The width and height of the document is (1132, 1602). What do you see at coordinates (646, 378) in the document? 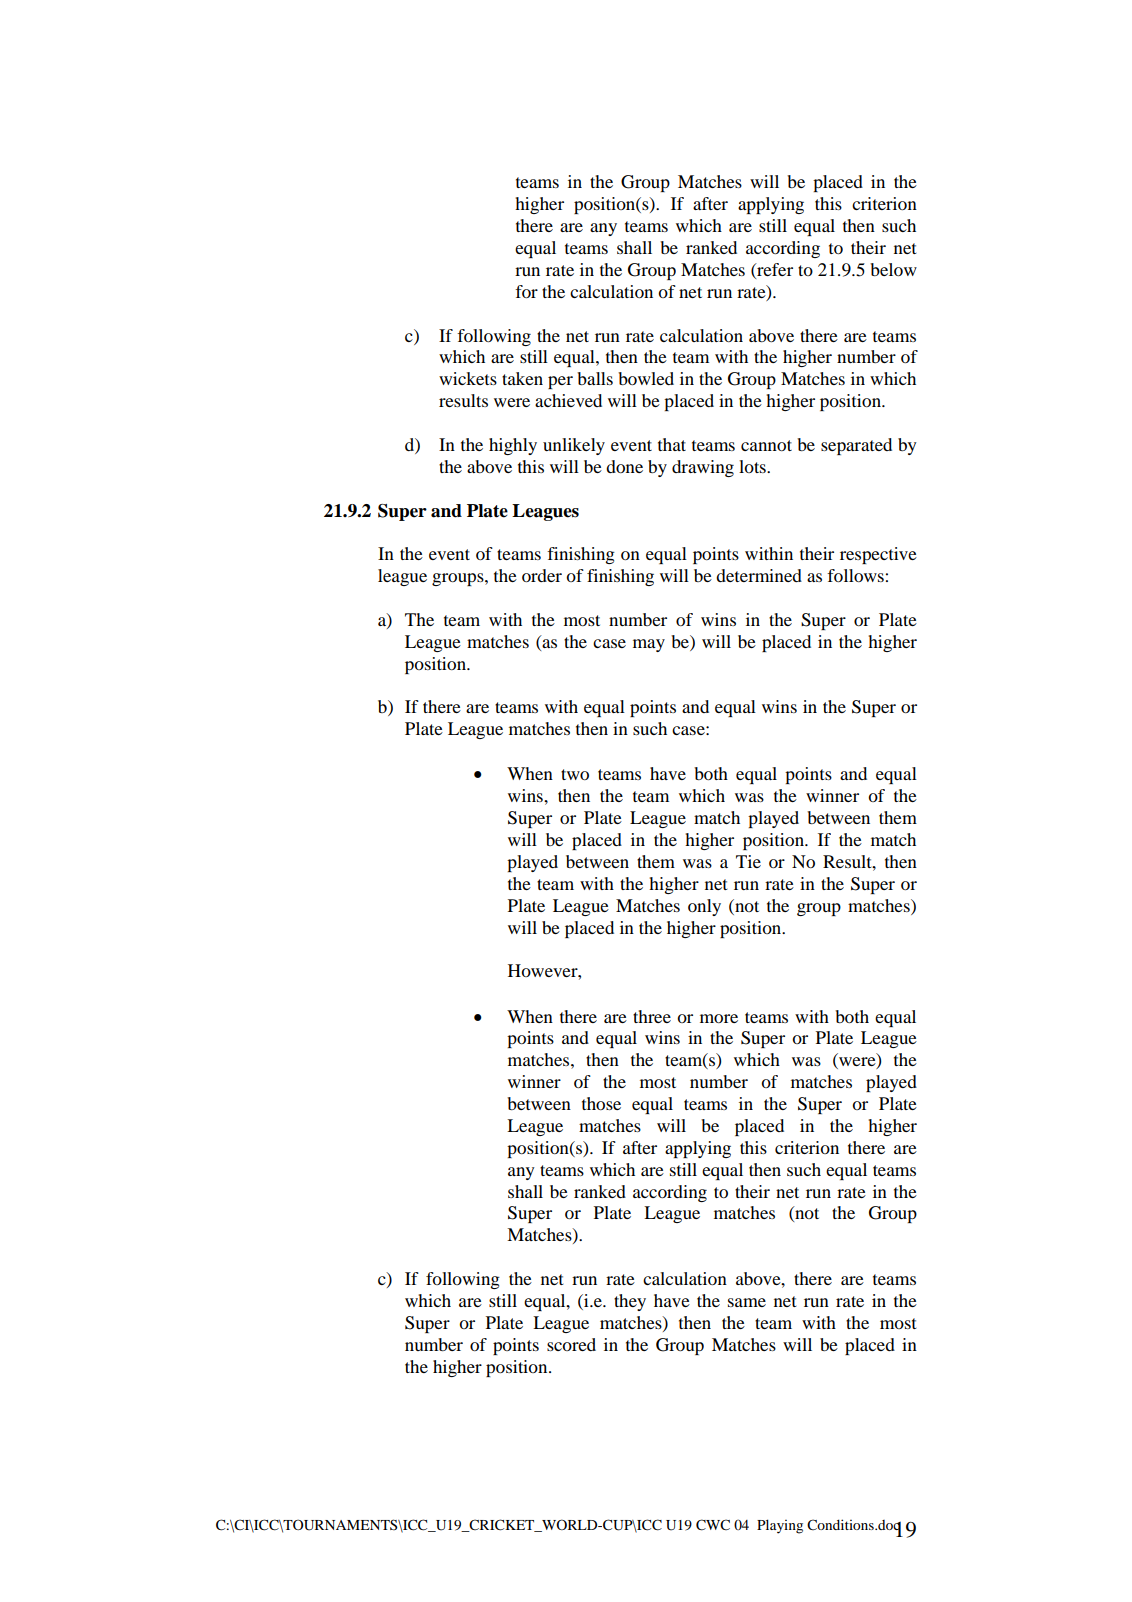
I see `bowled` at bounding box center [646, 378].
